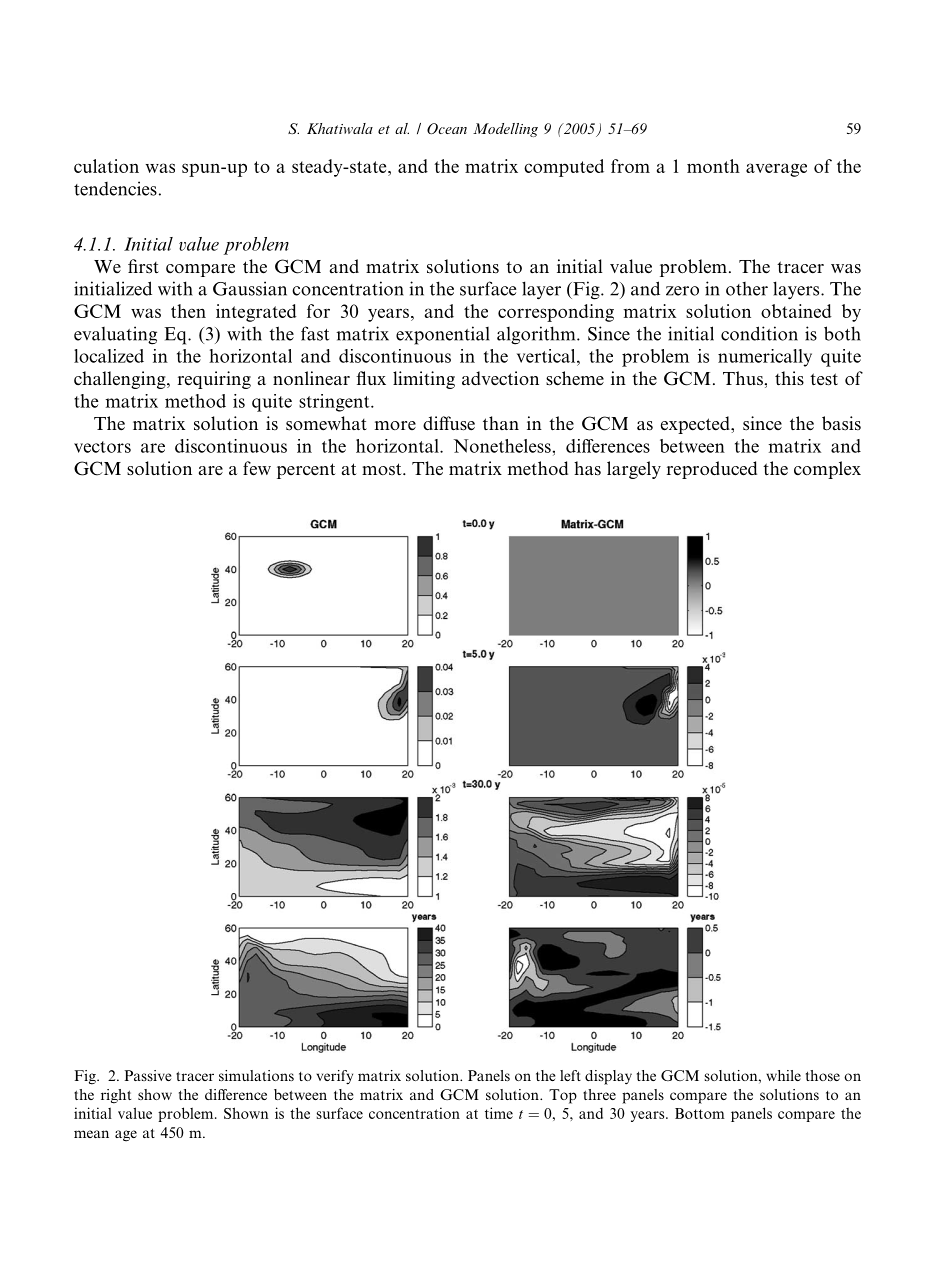  What do you see at coordinates (147, 1075) in the screenshot?
I see `Passive` at bounding box center [147, 1075].
